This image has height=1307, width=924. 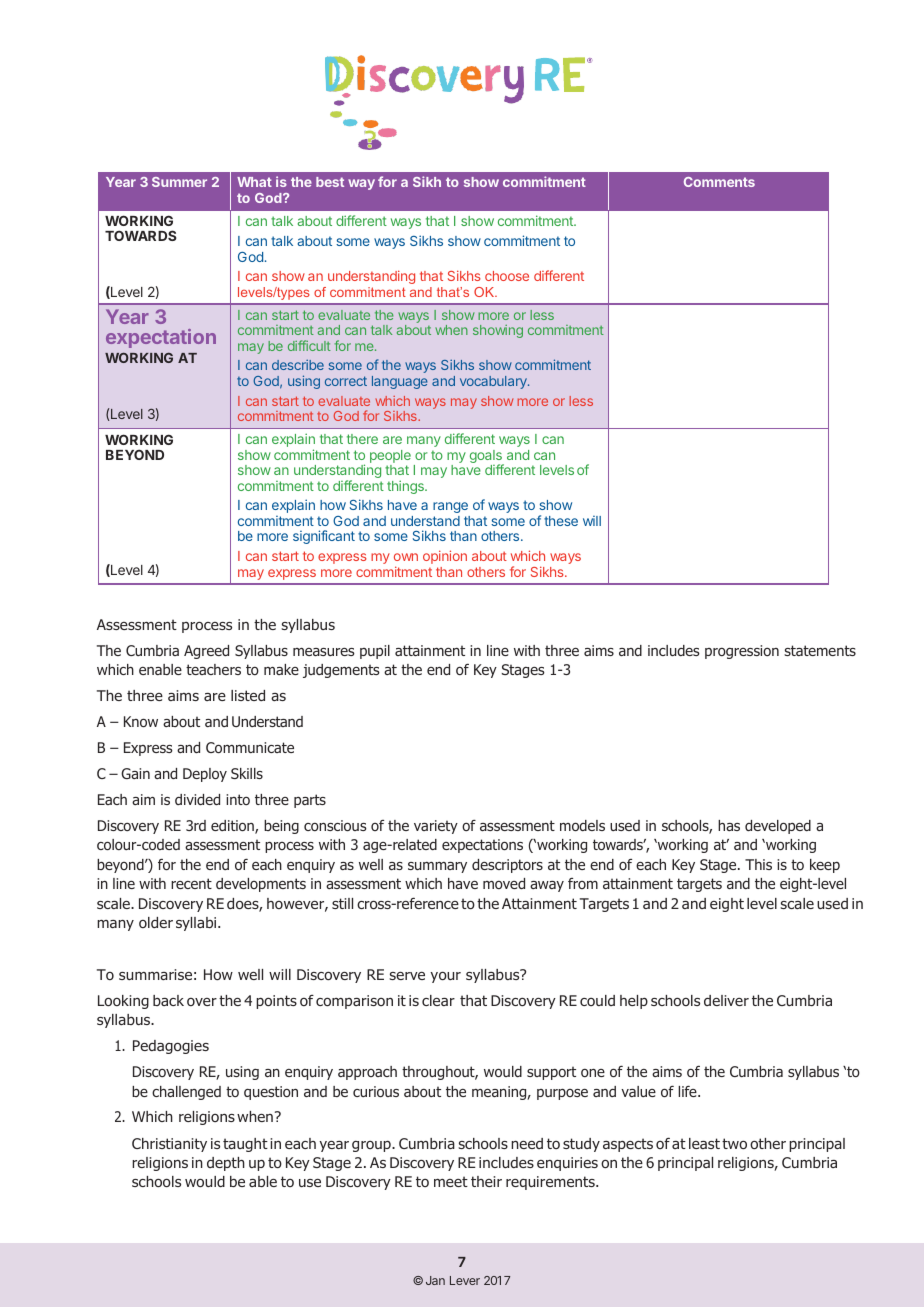 What do you see at coordinates (742, 652) in the image?
I see `progression` at bounding box center [742, 652].
